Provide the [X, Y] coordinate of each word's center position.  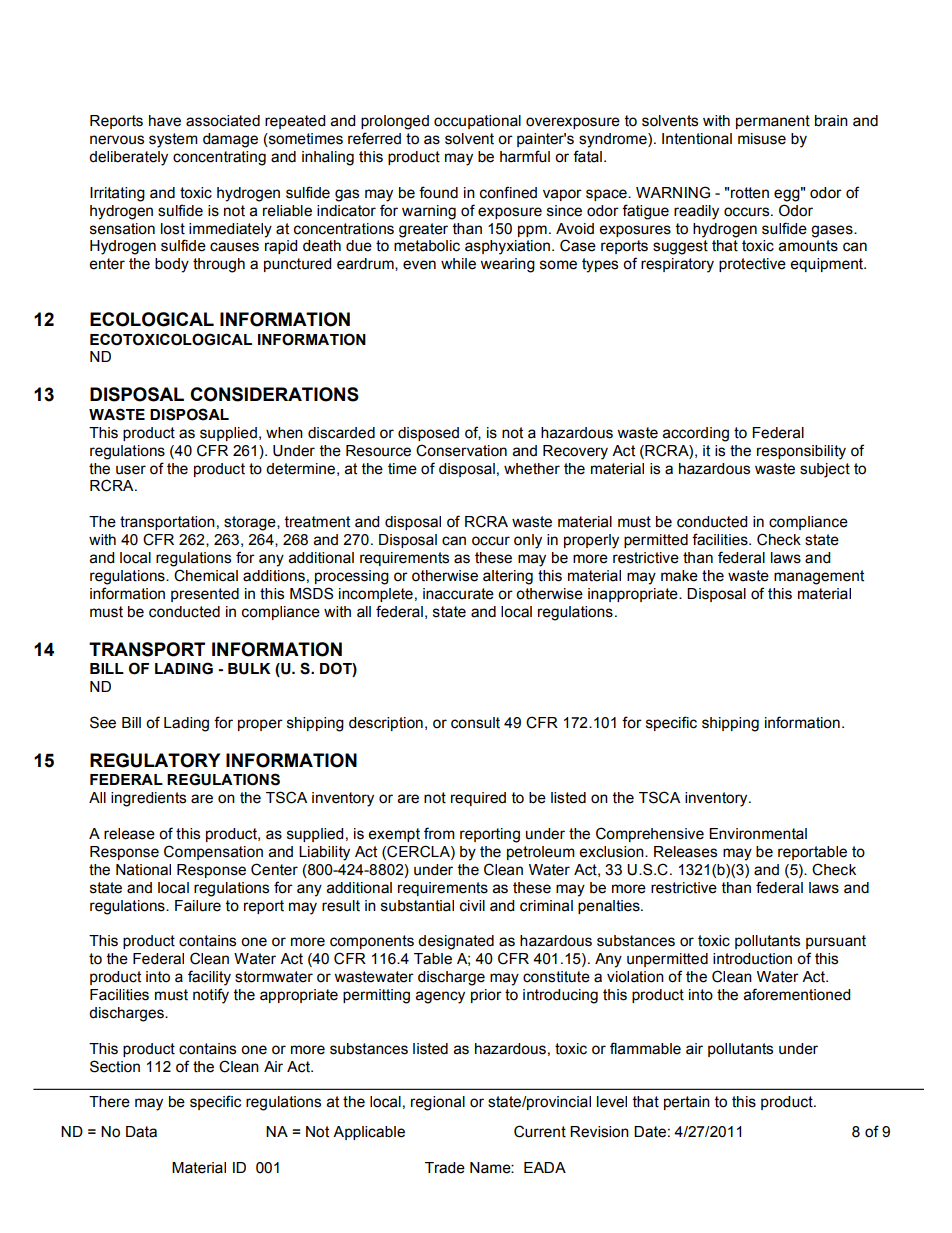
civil [472, 906]
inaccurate [458, 594]
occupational [477, 122]
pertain [687, 1103]
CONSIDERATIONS [274, 394]
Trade [445, 1168]
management [819, 577]
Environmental [758, 834]
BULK [249, 669]
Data [141, 1132]
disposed [428, 434]
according [696, 434]
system [173, 140]
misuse [762, 139]
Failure [198, 906]
